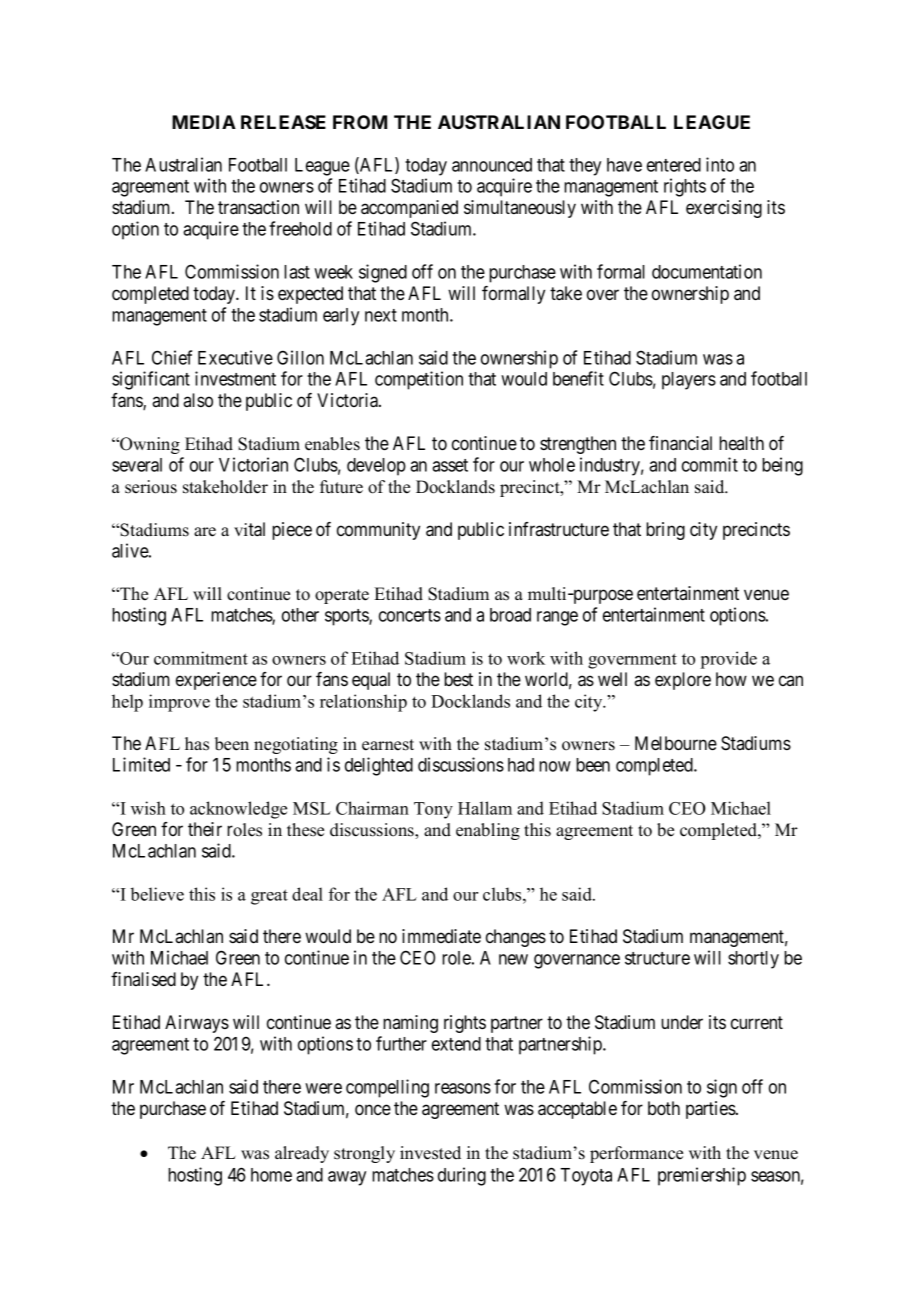 This document has height=1308, width=924. I want to click on transaction, so click(258, 207).
